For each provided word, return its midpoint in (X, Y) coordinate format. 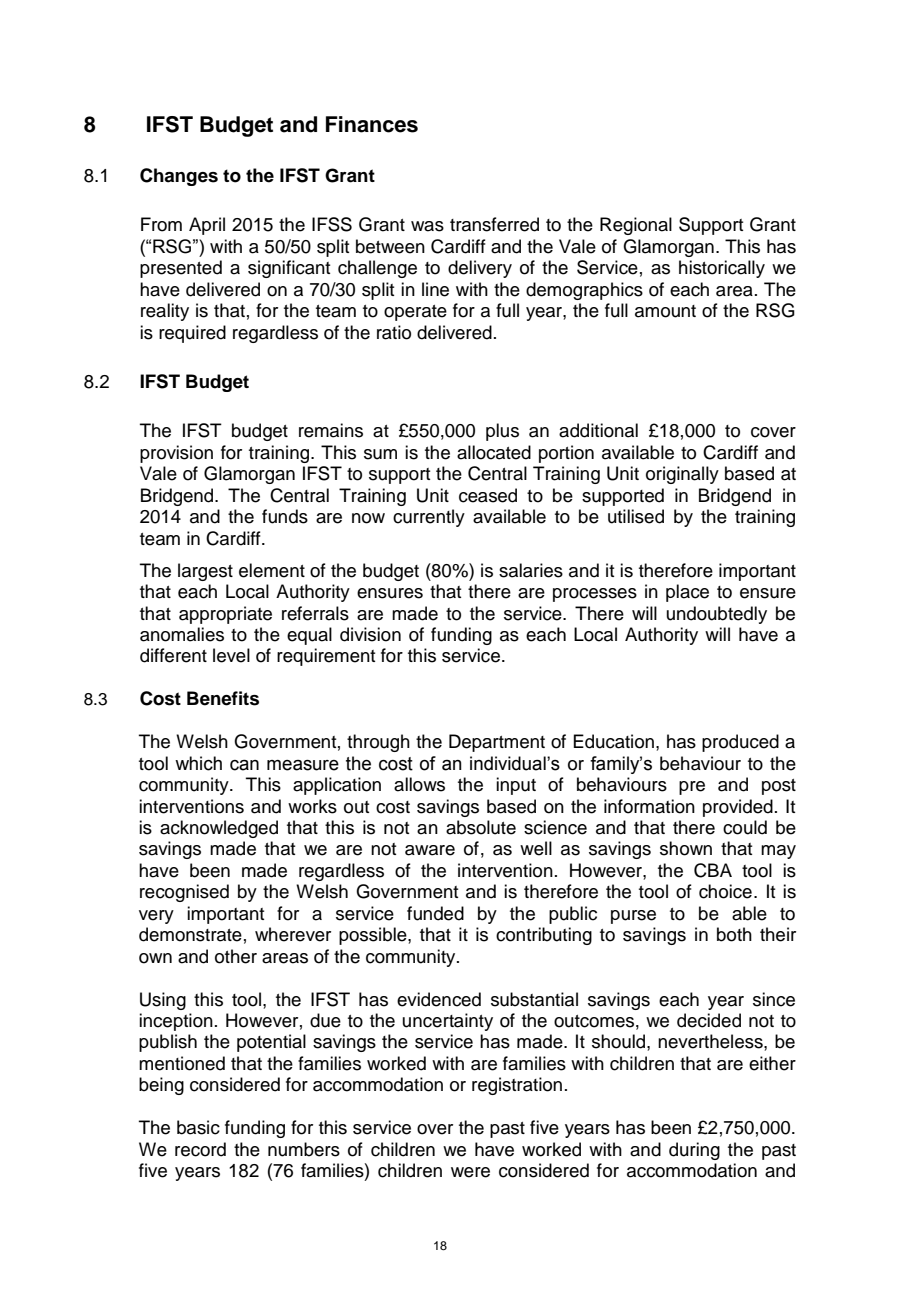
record (200, 1149)
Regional (636, 226)
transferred (494, 224)
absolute (481, 827)
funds (285, 516)
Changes (179, 177)
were (470, 1172)
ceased (488, 495)
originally (682, 475)
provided (738, 808)
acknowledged (219, 829)
